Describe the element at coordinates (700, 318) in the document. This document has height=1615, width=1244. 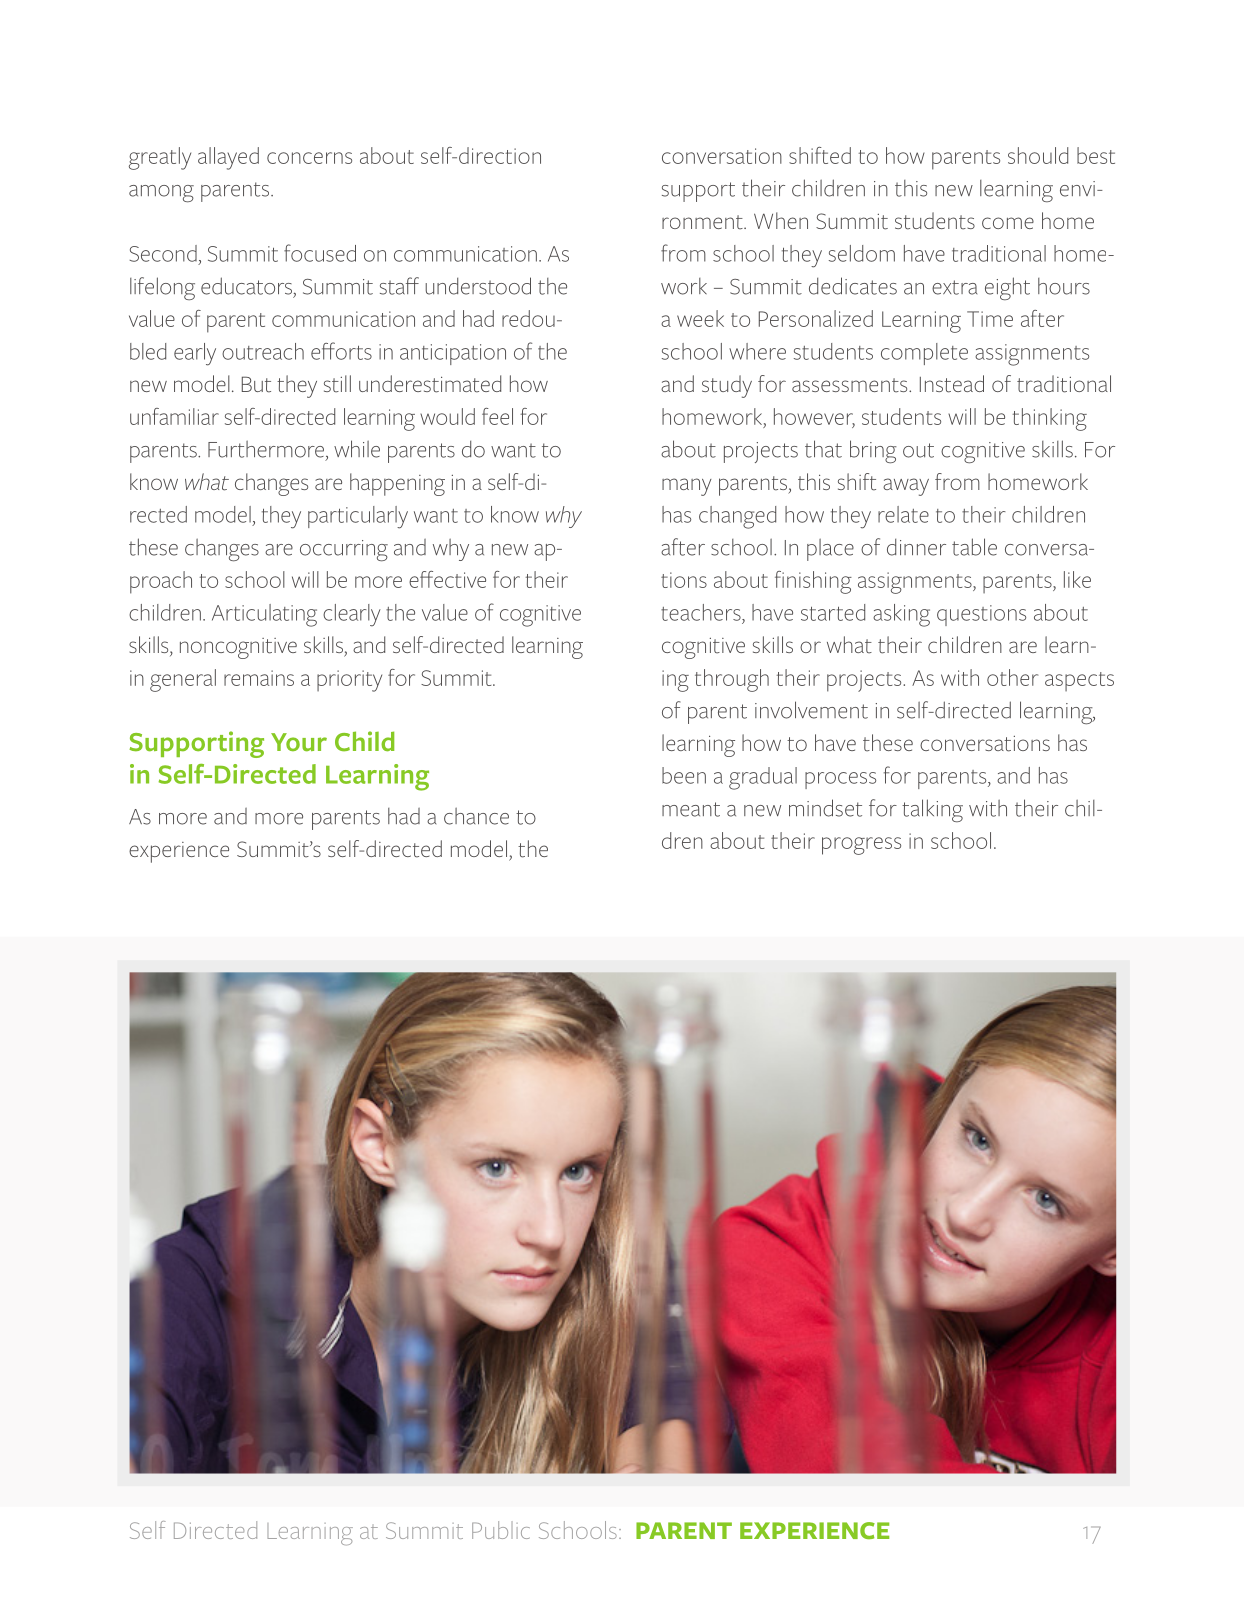
I see `week` at that location.
